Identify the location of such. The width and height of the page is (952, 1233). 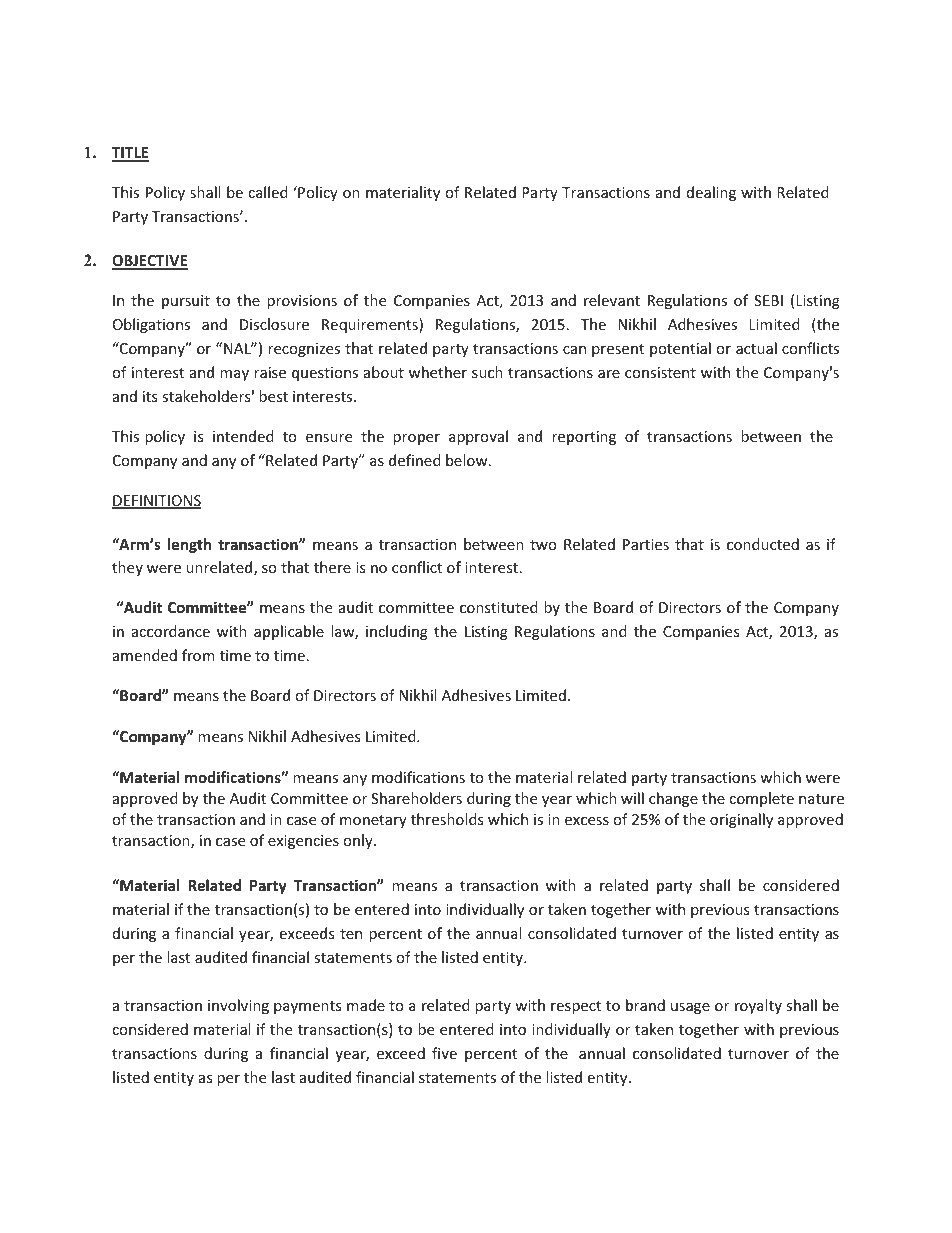
(487, 372).
